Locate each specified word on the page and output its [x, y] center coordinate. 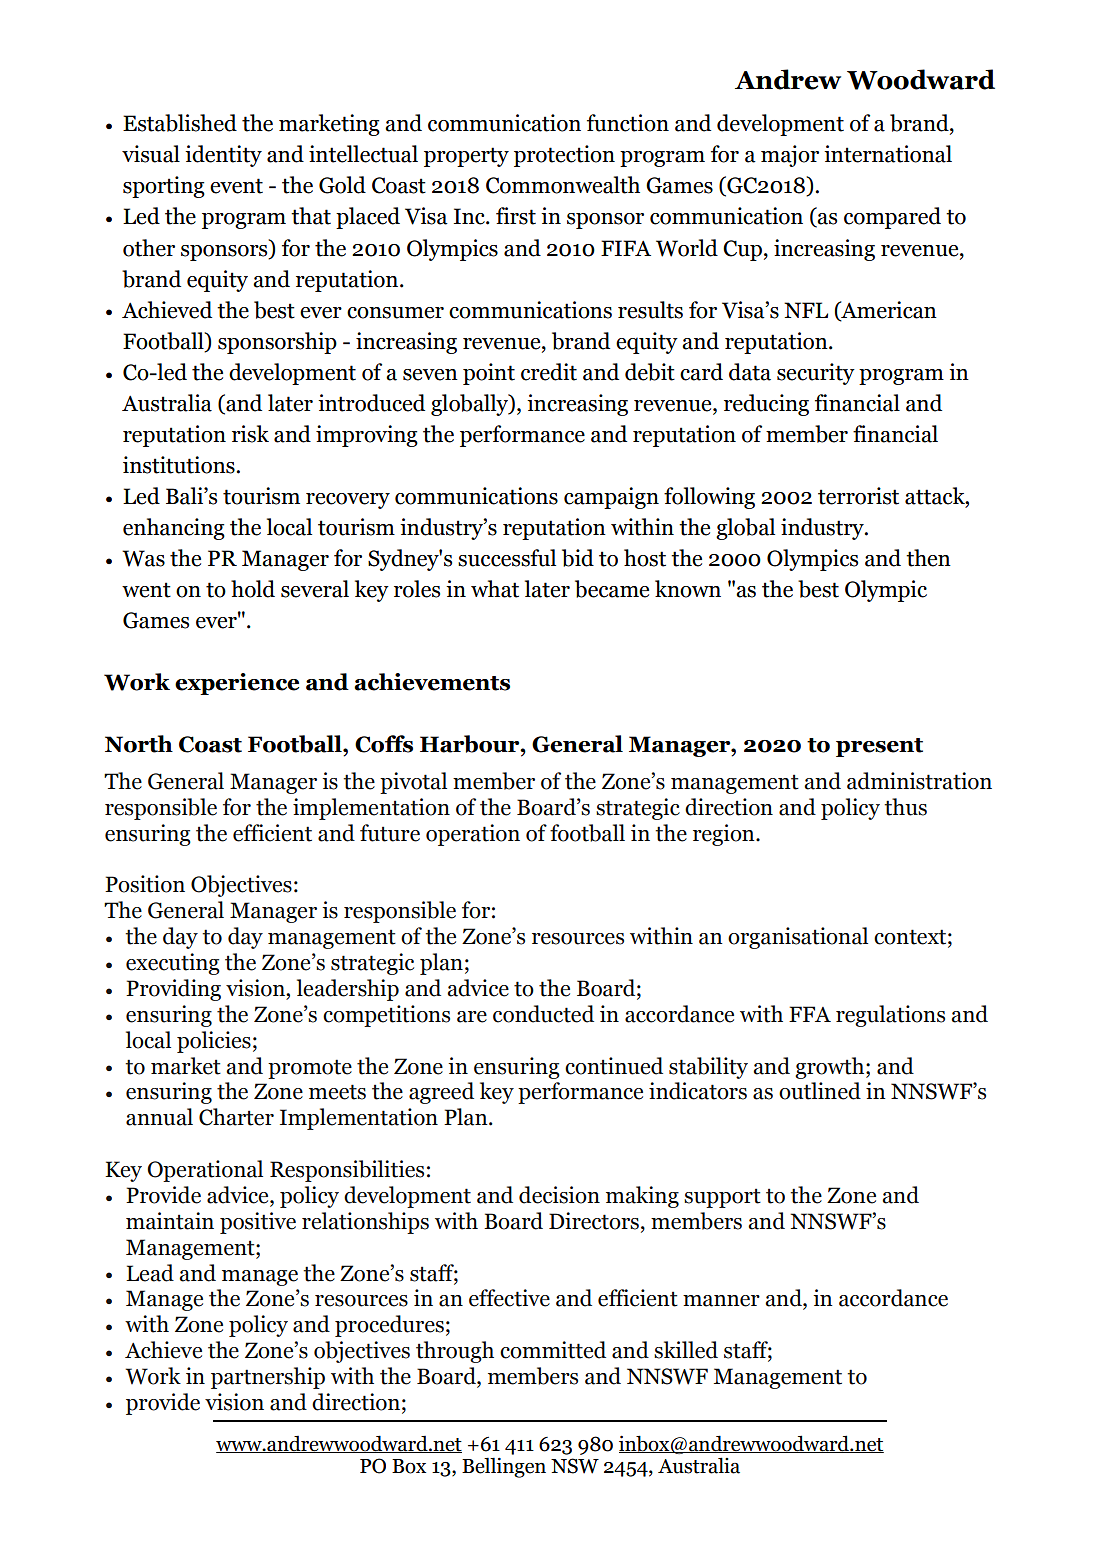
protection [564, 156]
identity [223, 156]
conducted [543, 1014]
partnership [268, 1378]
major [790, 156]
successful [507, 558]
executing [173, 964]
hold [253, 589]
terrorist [858, 496]
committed [553, 1350]
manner [721, 1301]
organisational [798, 938]
